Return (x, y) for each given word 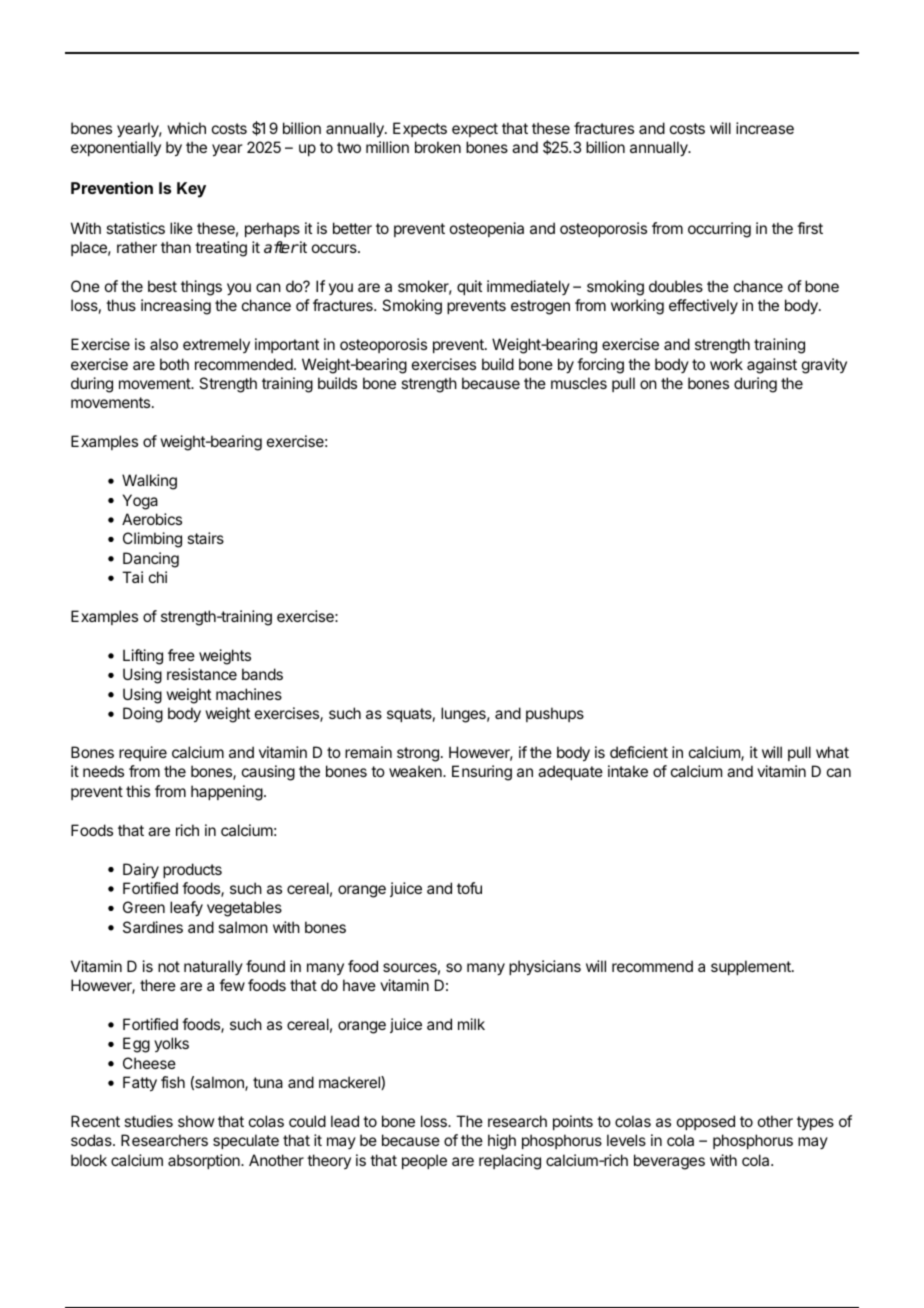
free (181, 655)
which (186, 128)
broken (438, 147)
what (832, 752)
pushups (555, 714)
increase (765, 128)
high (502, 1142)
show (196, 1121)
